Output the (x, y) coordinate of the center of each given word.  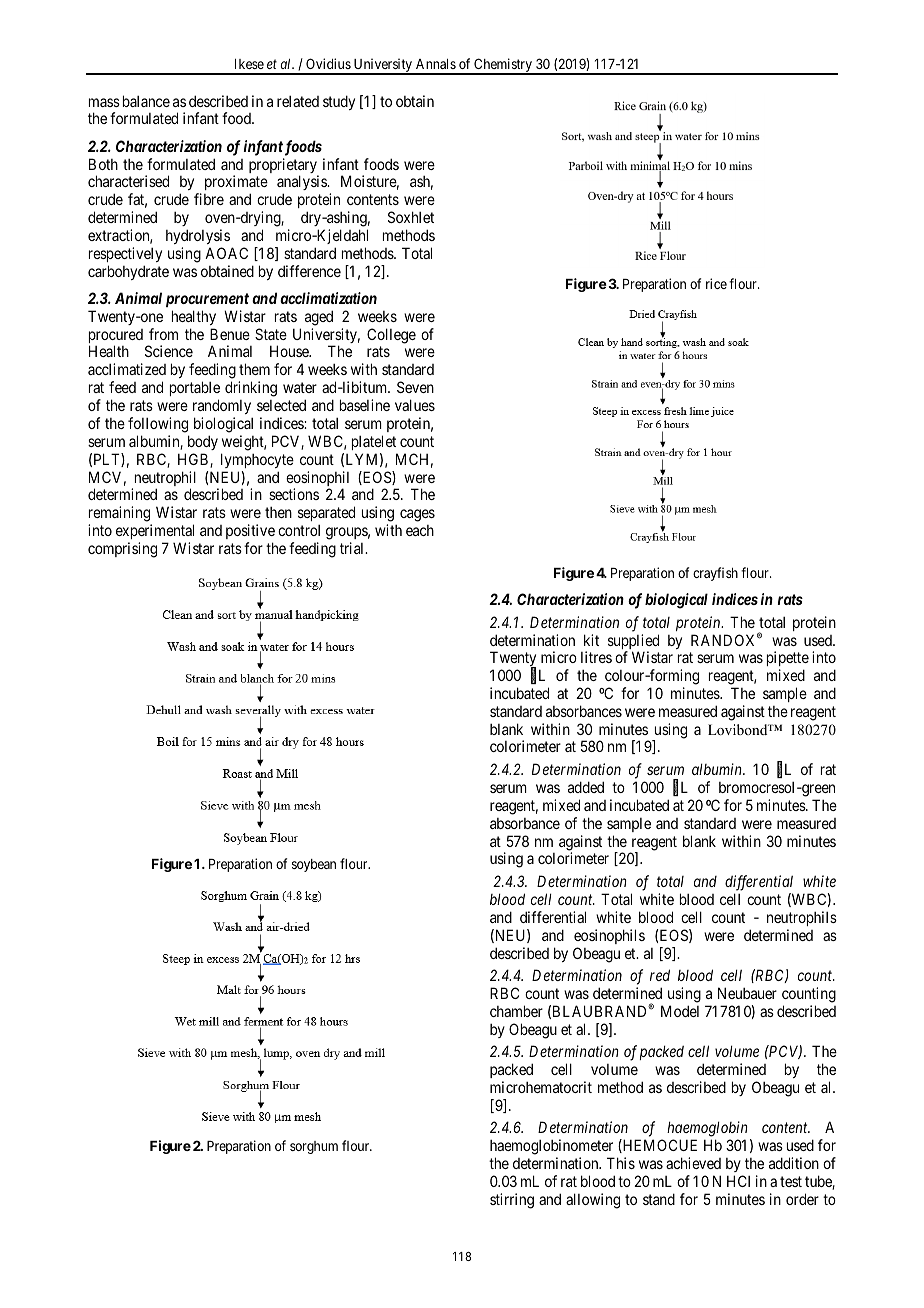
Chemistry (503, 66)
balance (146, 101)
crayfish (715, 574)
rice (716, 283)
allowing (593, 1201)
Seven (415, 387)
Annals (436, 64)
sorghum (314, 1147)
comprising (122, 550)
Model (680, 1011)
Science (169, 351)
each (420, 530)
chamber (516, 1011)
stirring (512, 1201)
